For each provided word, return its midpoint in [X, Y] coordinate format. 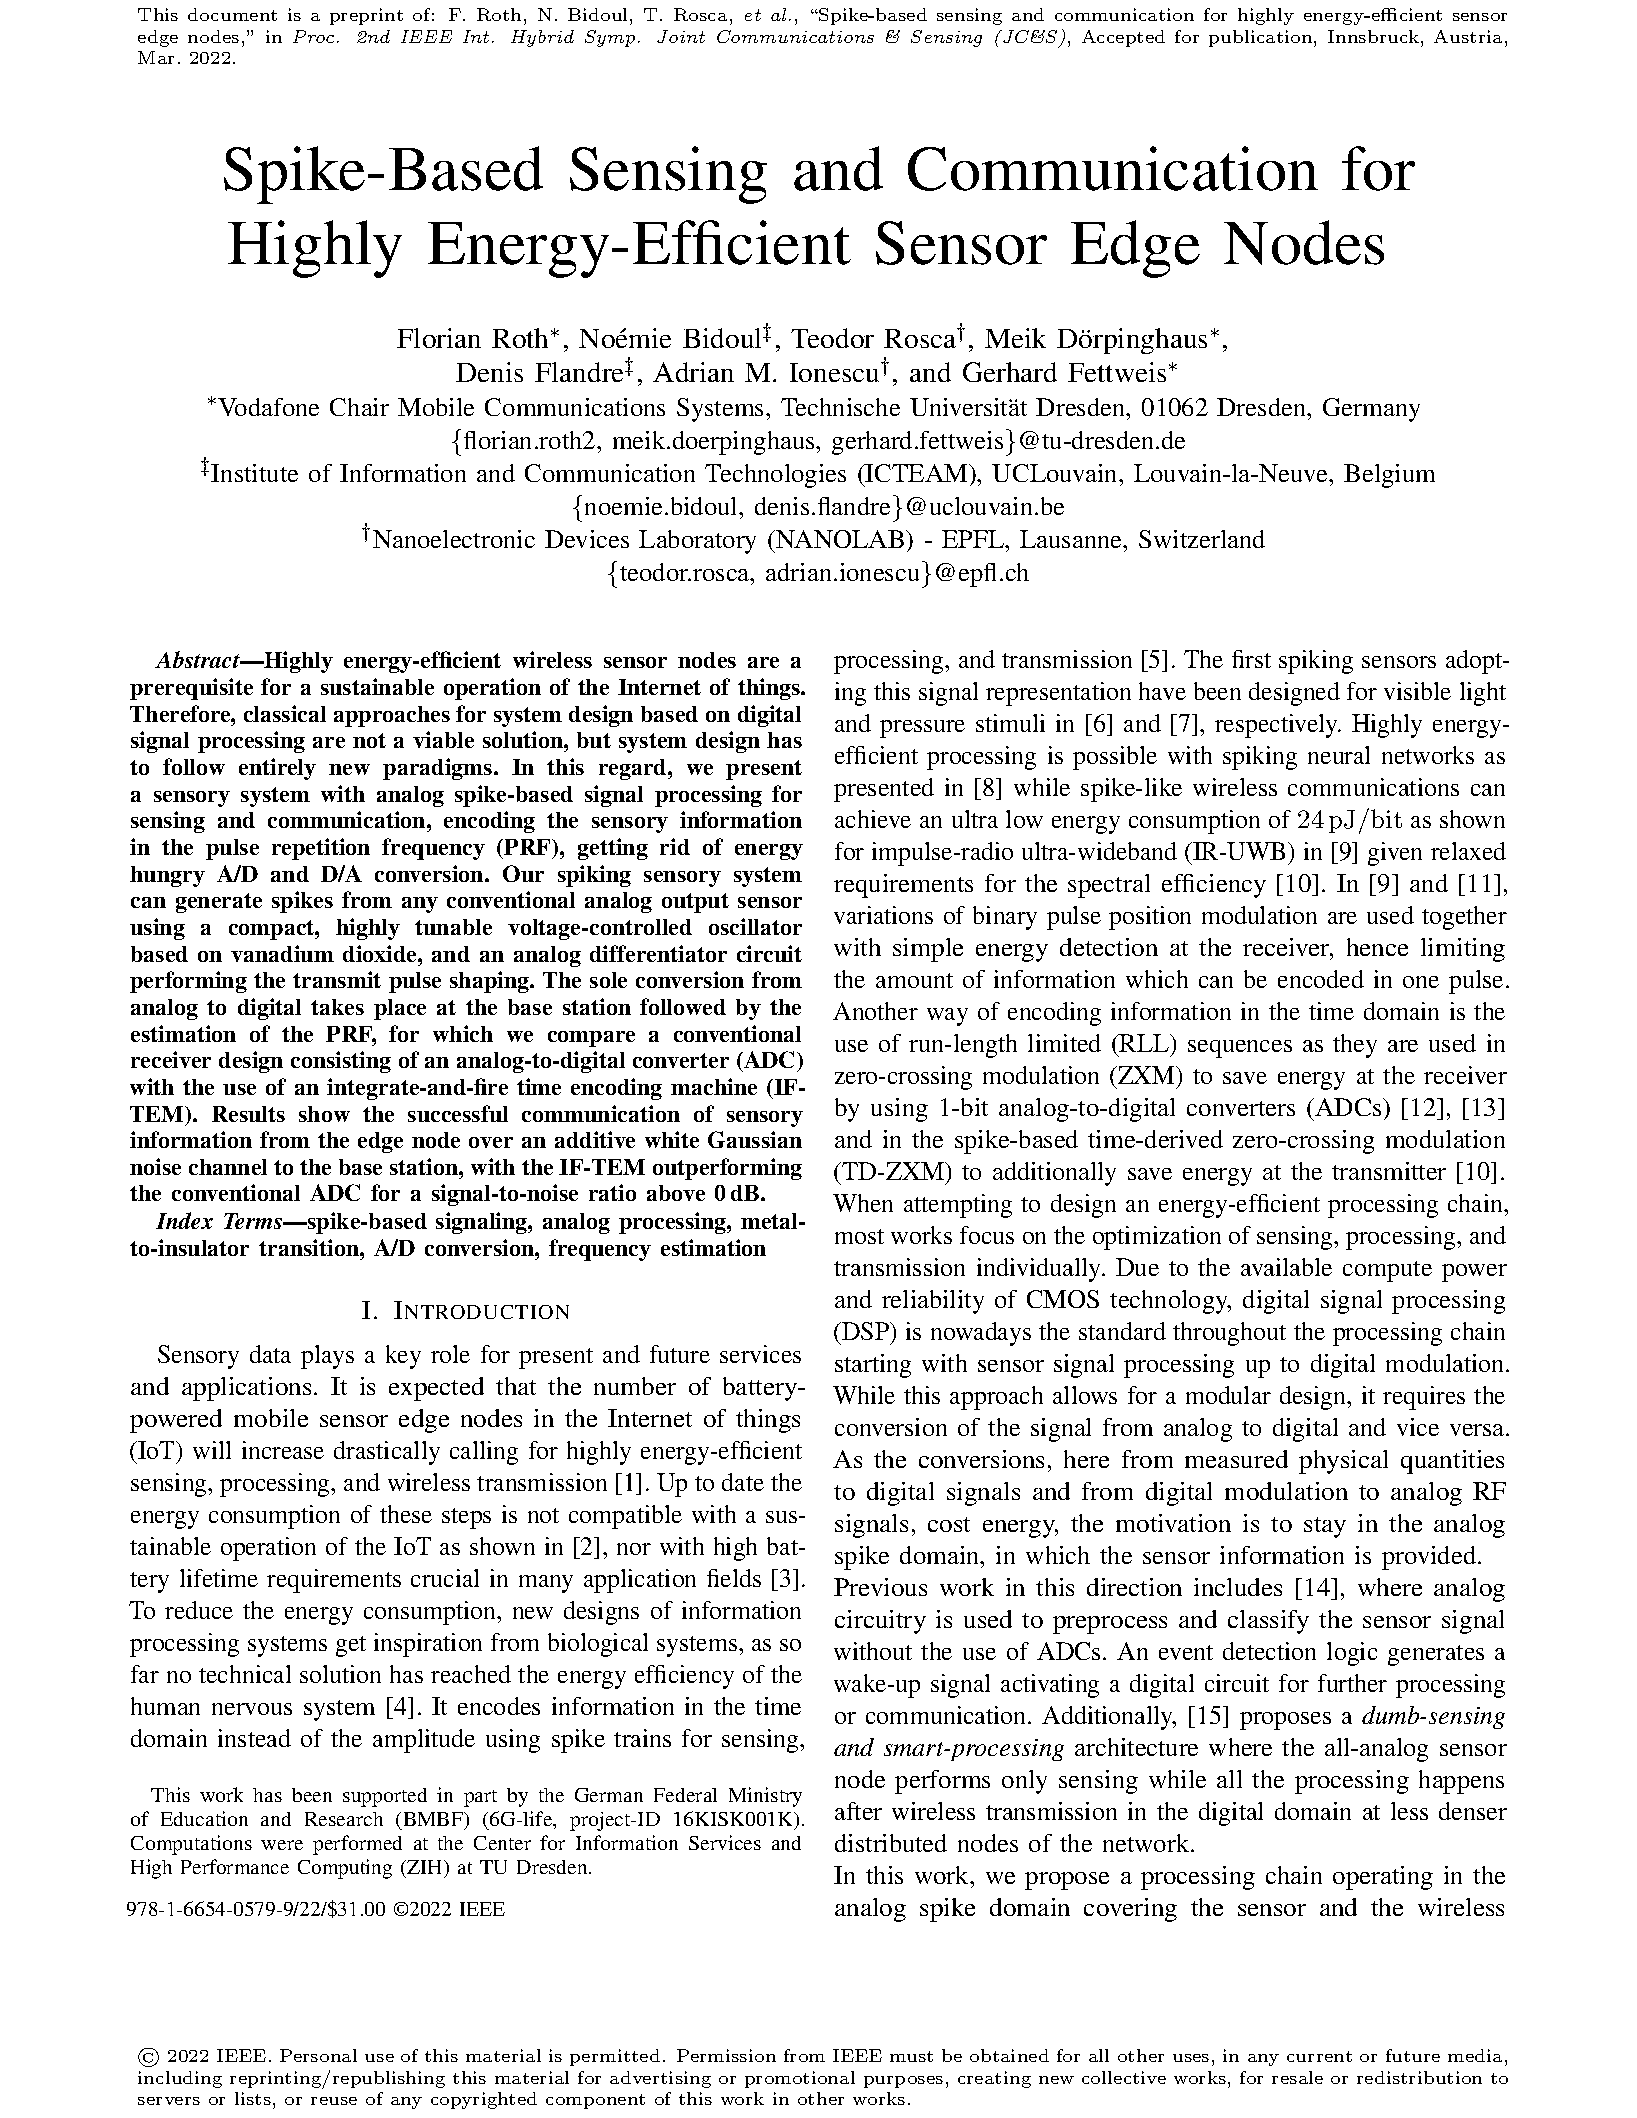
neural [1339, 755]
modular [1228, 1395]
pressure [922, 729]
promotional [800, 2079]
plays [327, 1357]
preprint [366, 16]
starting [873, 1366]
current [1319, 2056]
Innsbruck [1373, 36]
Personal [318, 2055]
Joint [681, 36]
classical [285, 713]
